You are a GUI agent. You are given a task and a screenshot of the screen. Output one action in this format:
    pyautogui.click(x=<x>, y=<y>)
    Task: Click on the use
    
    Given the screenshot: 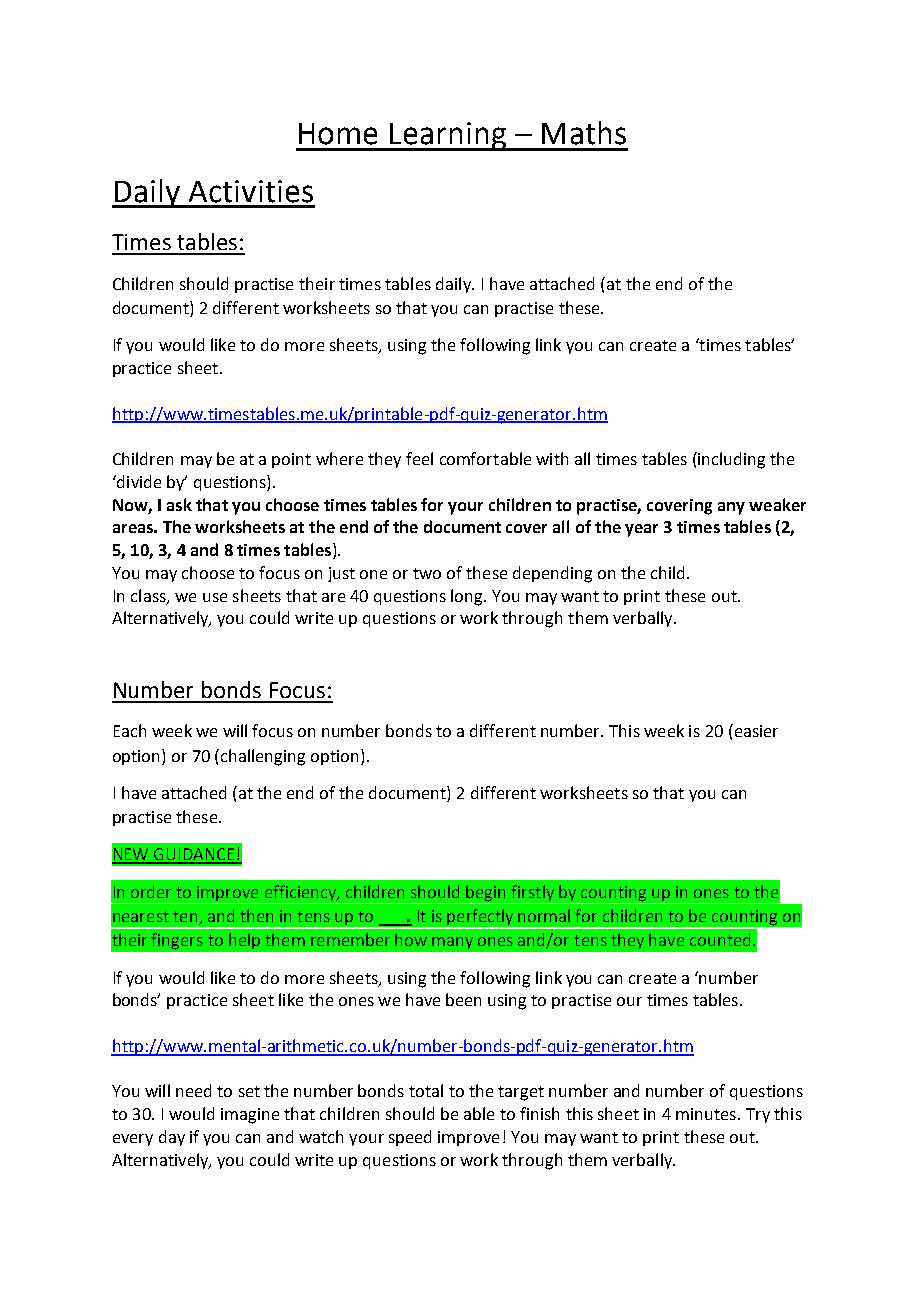 What is the action you would take?
    pyautogui.click(x=215, y=597)
